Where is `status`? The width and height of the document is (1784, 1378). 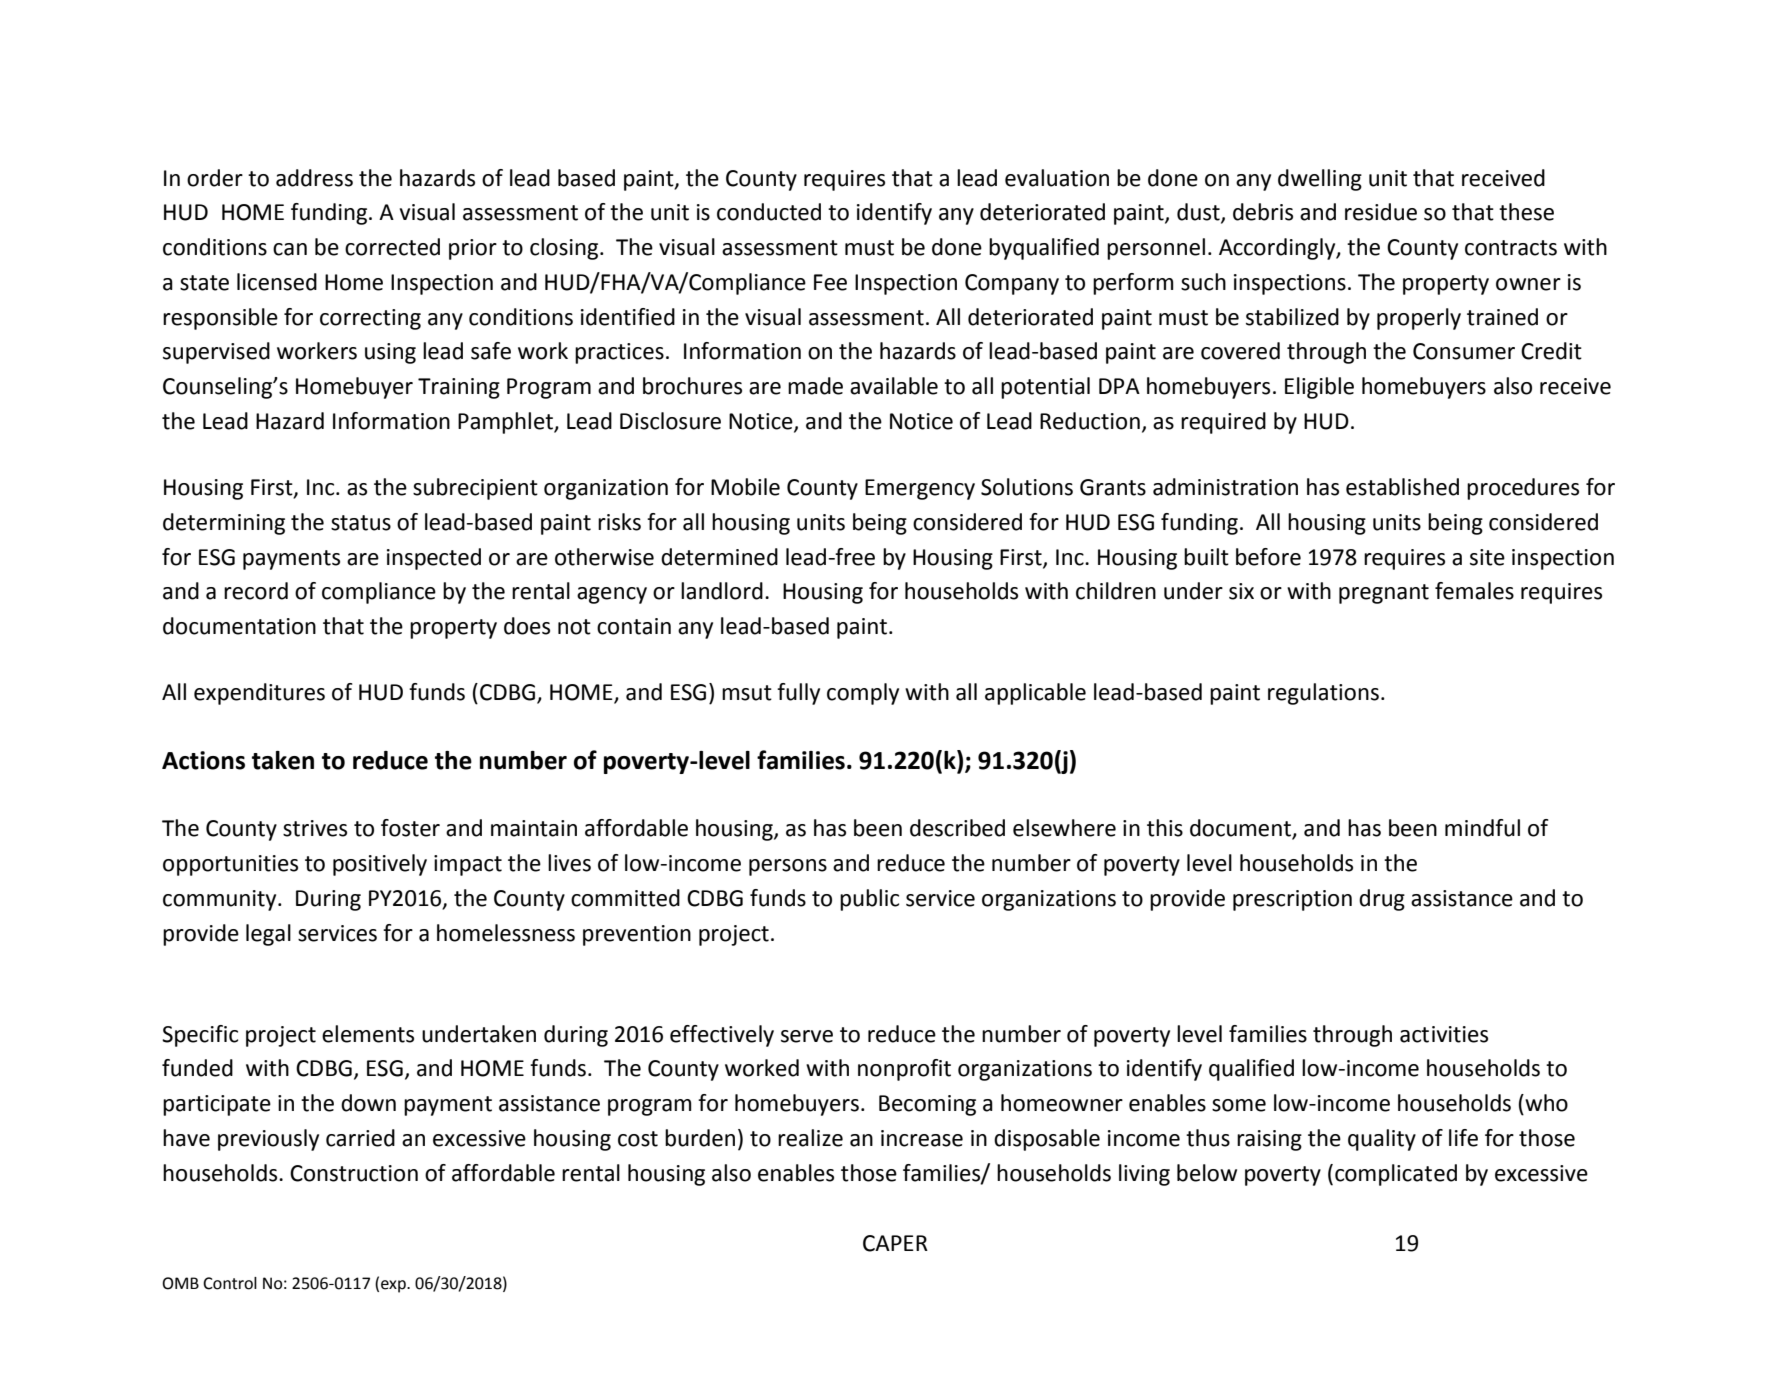 status is located at coordinates (361, 523).
